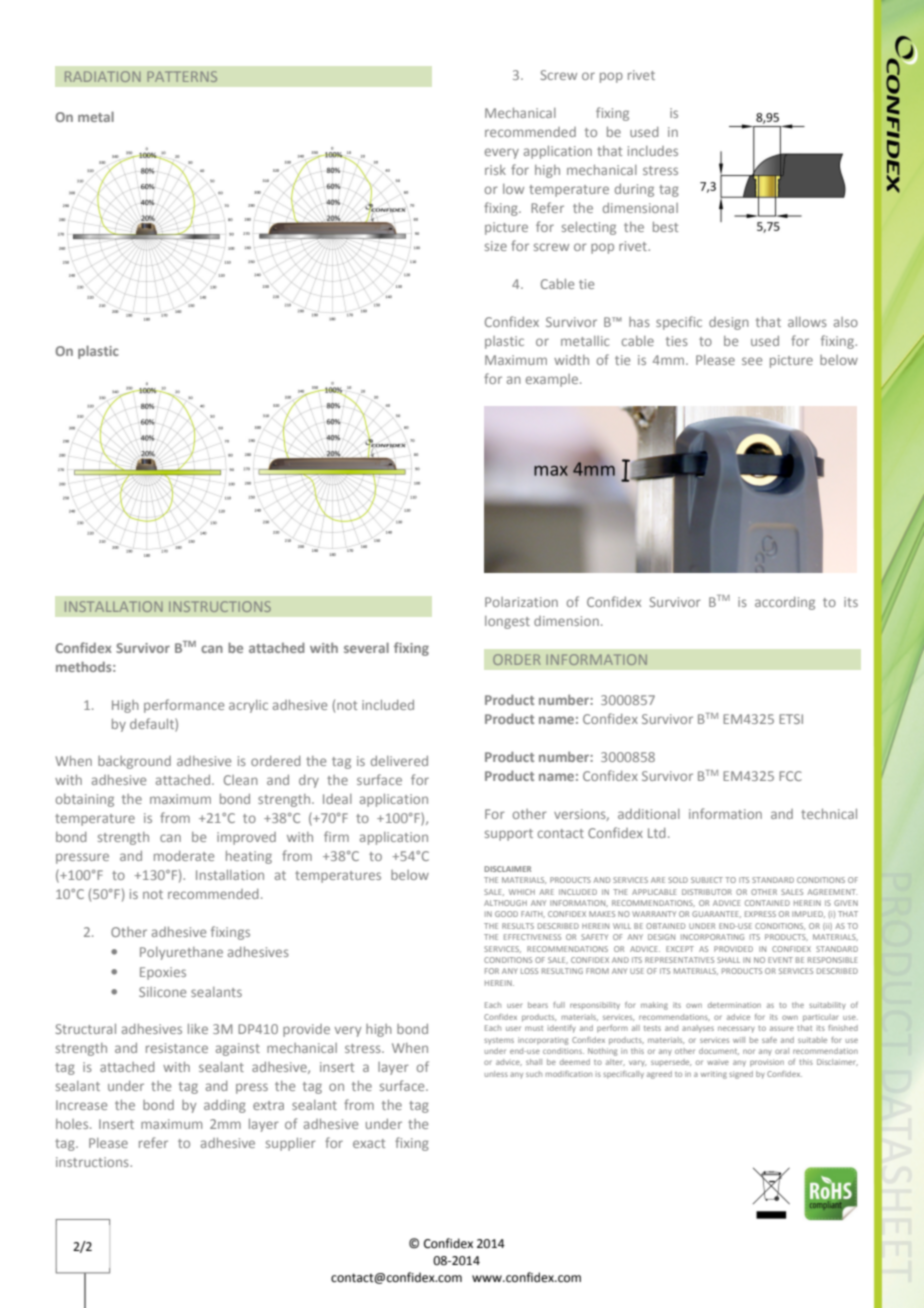  I want to click on PATTERNS, so click(182, 76).
